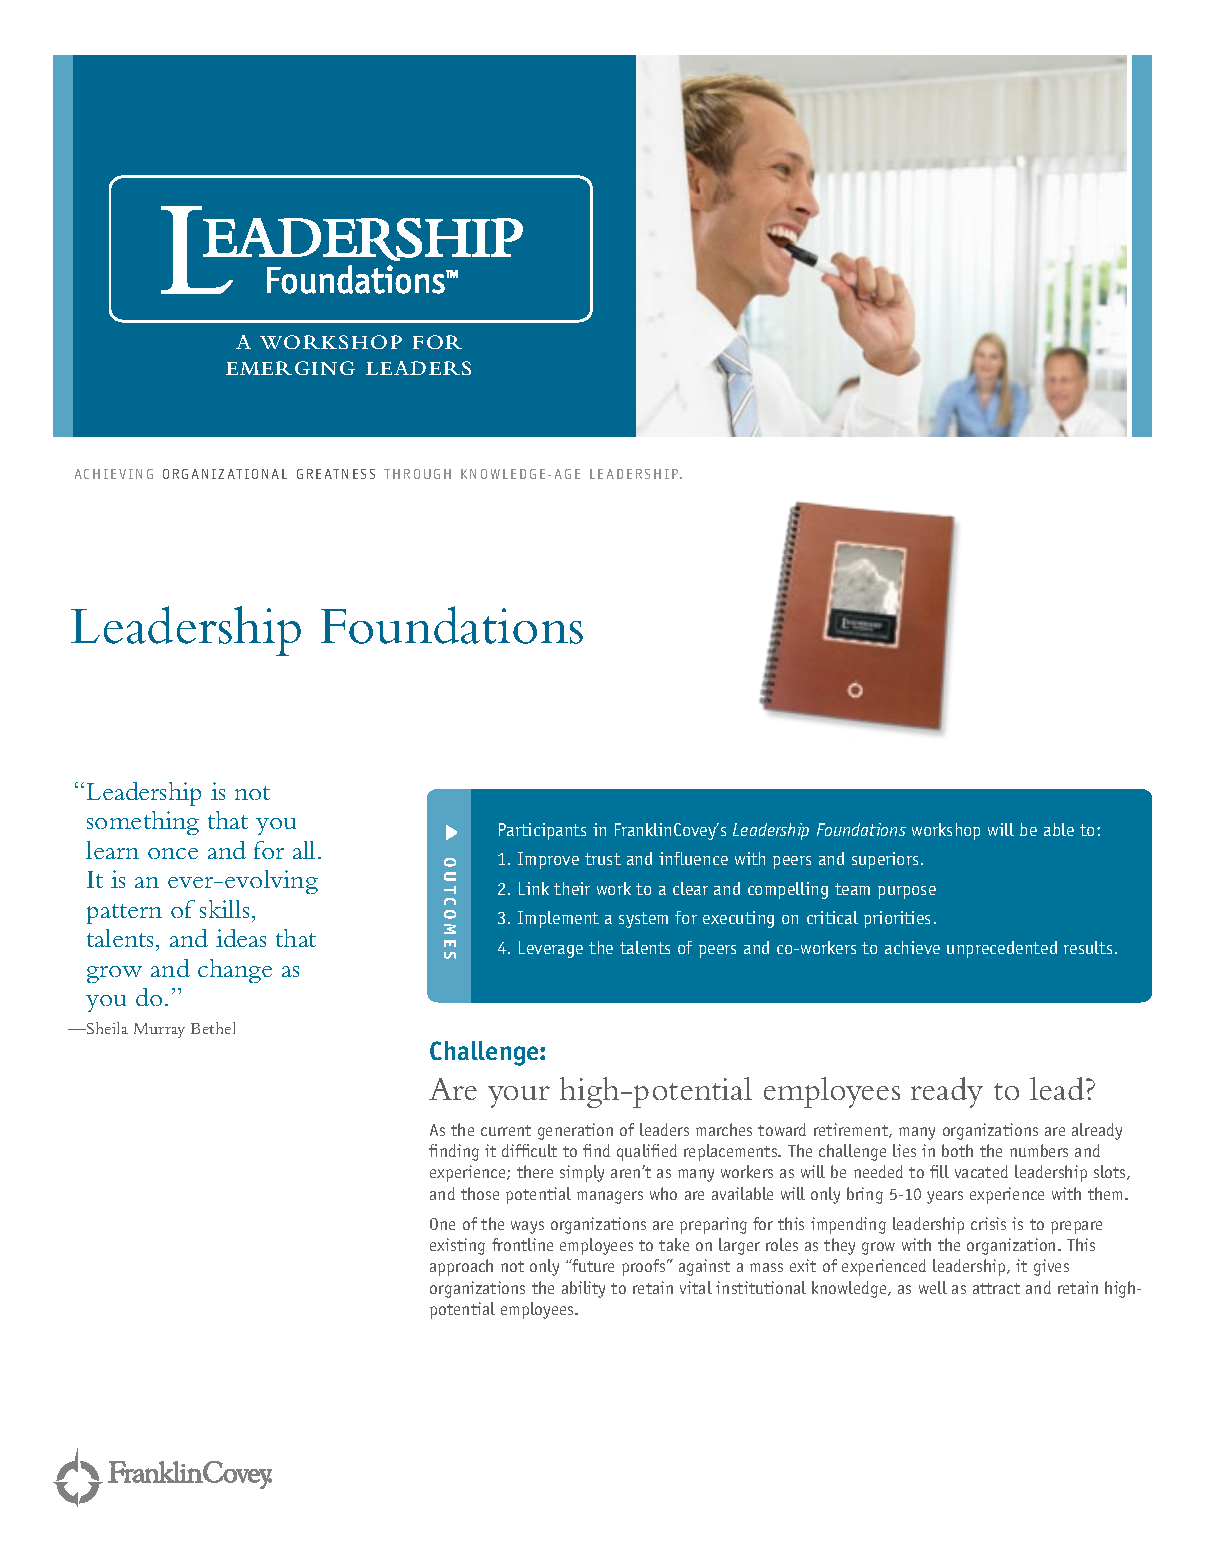  Describe the element at coordinates (519, 1097) in the image. I see `your` at that location.
